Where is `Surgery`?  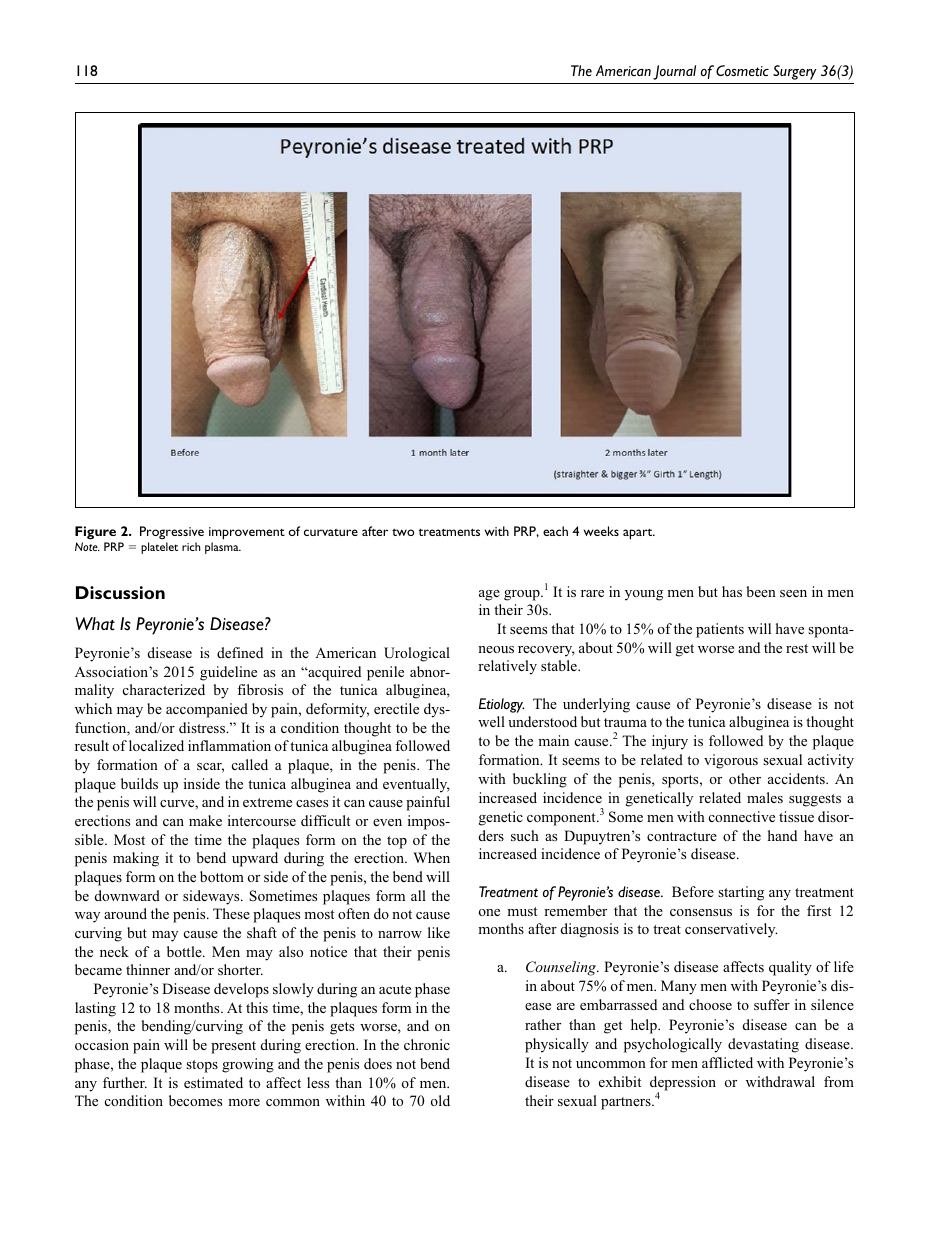
Surgery is located at coordinates (795, 72).
